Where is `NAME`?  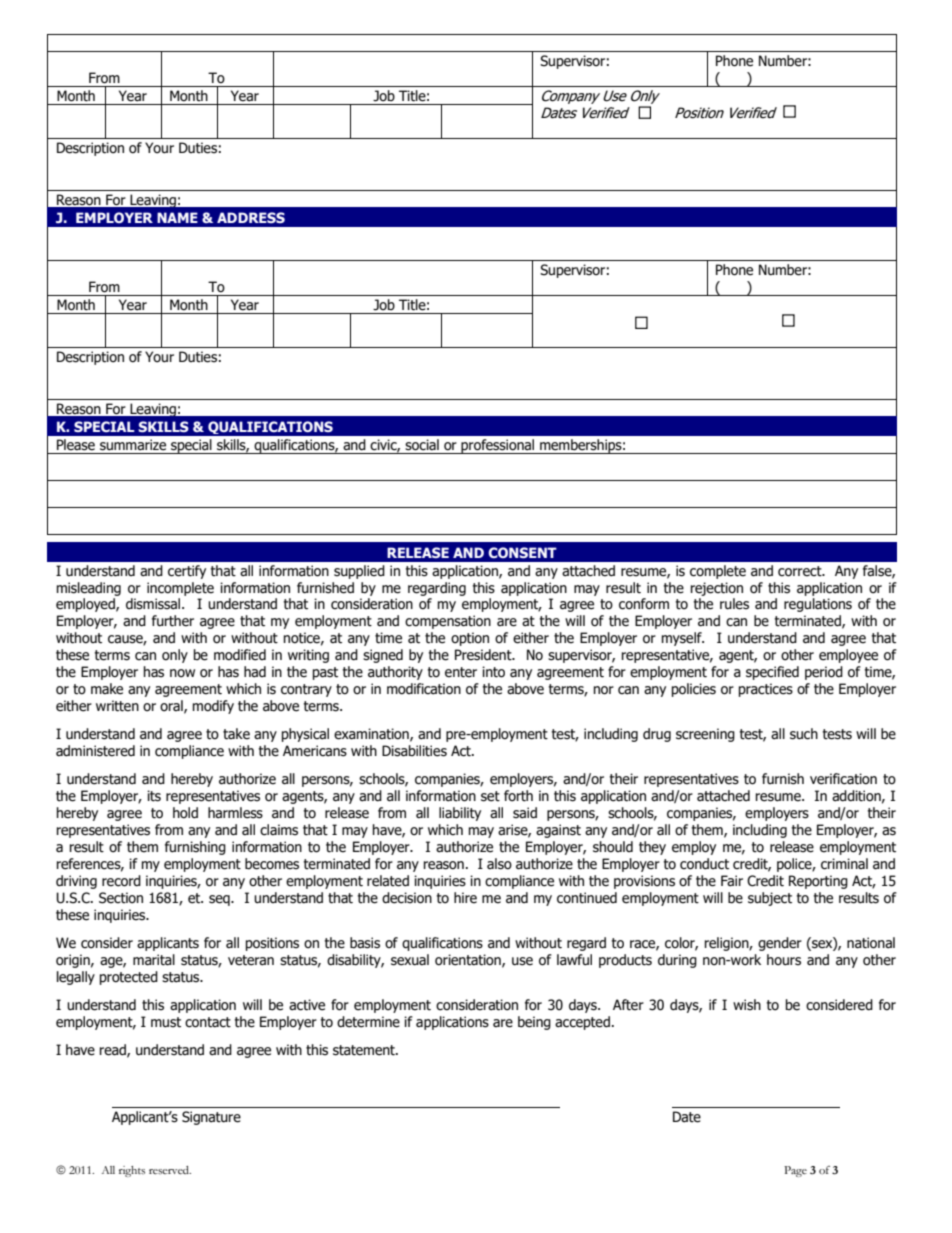 NAME is located at coordinates (177, 217).
